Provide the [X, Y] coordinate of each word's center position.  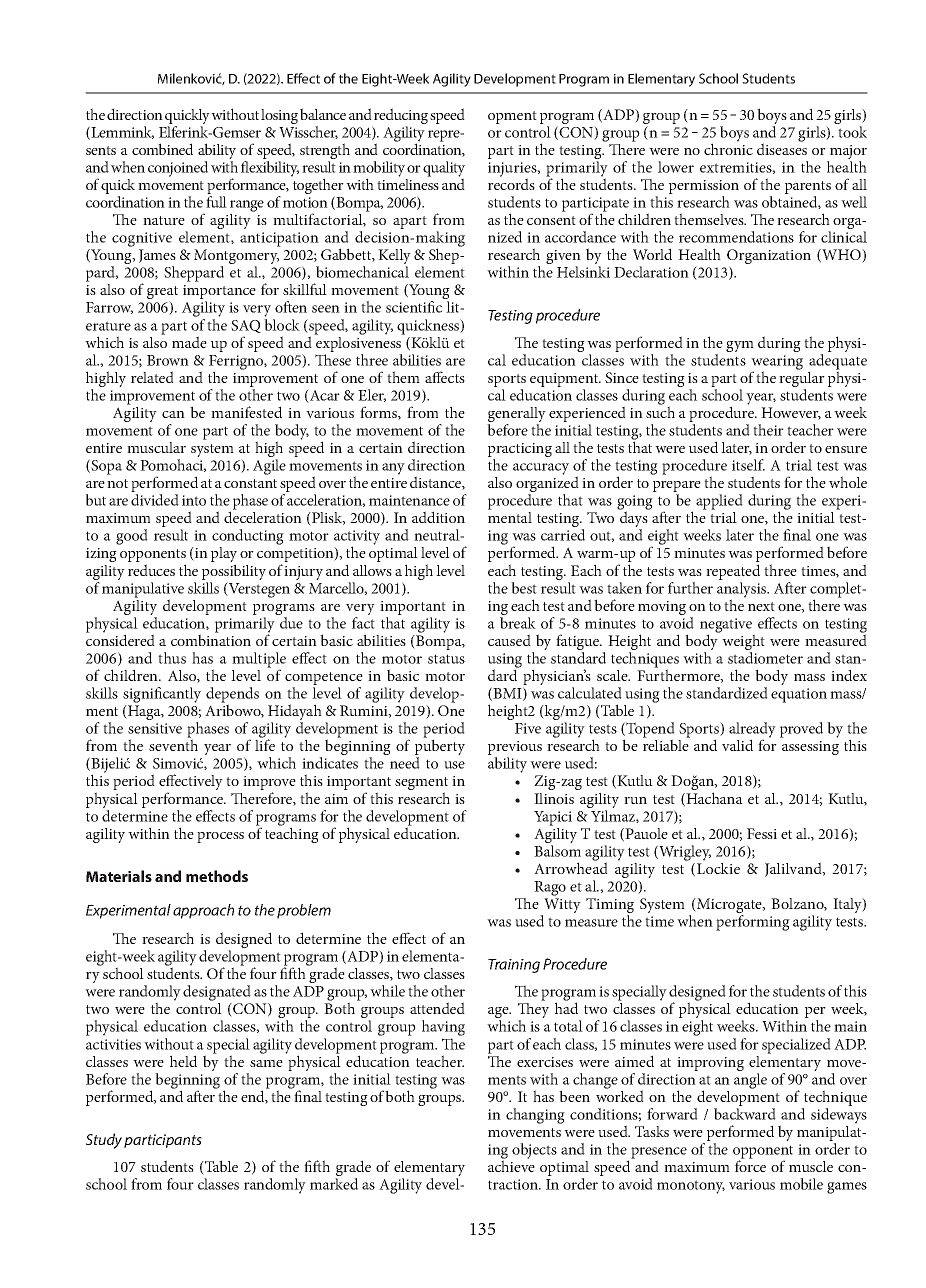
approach [203, 911]
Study [104, 1141]
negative [726, 626]
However [791, 413]
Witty [561, 907]
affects [445, 377]
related [152, 377]
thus [172, 658]
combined [162, 149]
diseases [782, 148]
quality [444, 170]
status [446, 659]
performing [753, 923]
